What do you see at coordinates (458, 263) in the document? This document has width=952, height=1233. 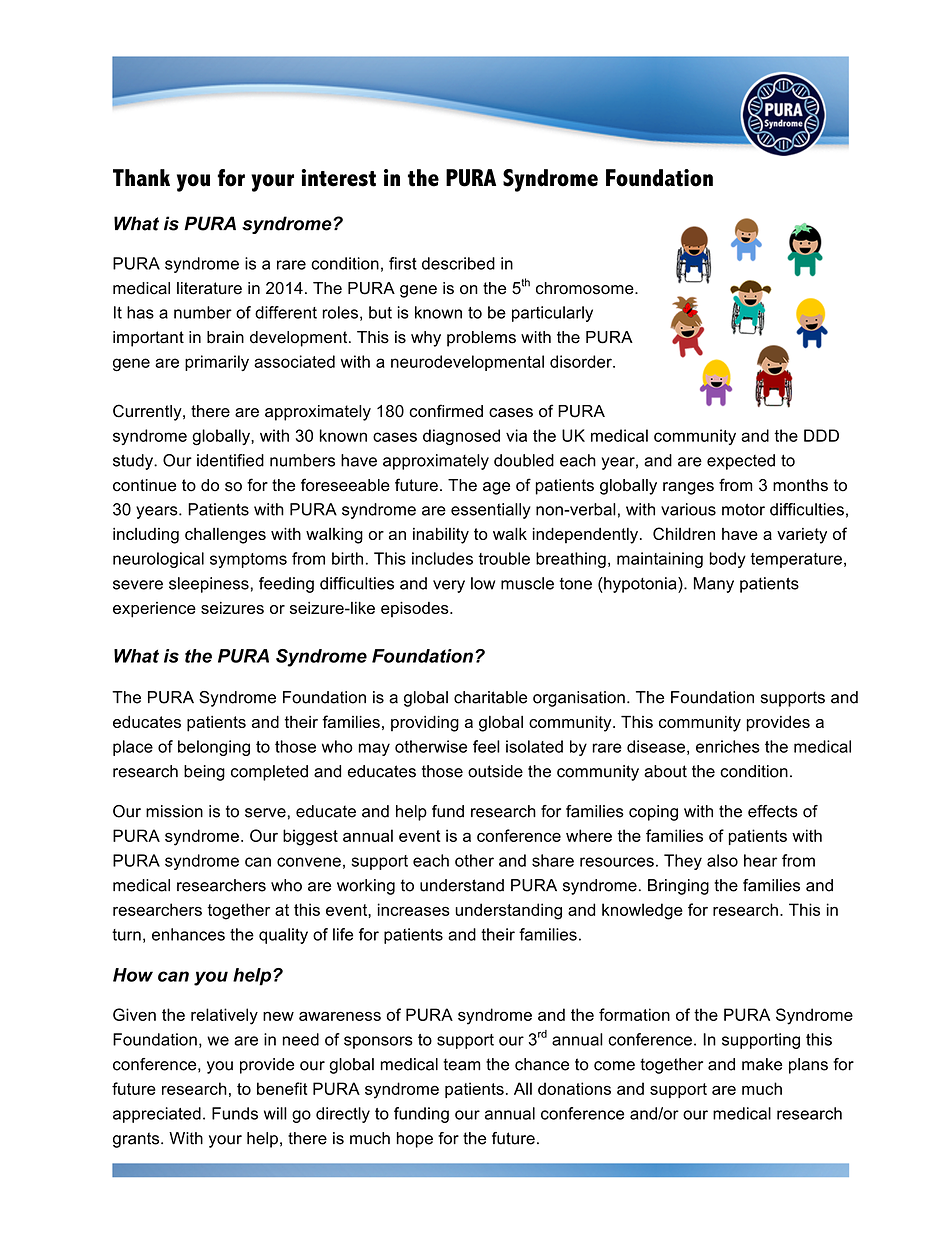 I see `described` at bounding box center [458, 263].
